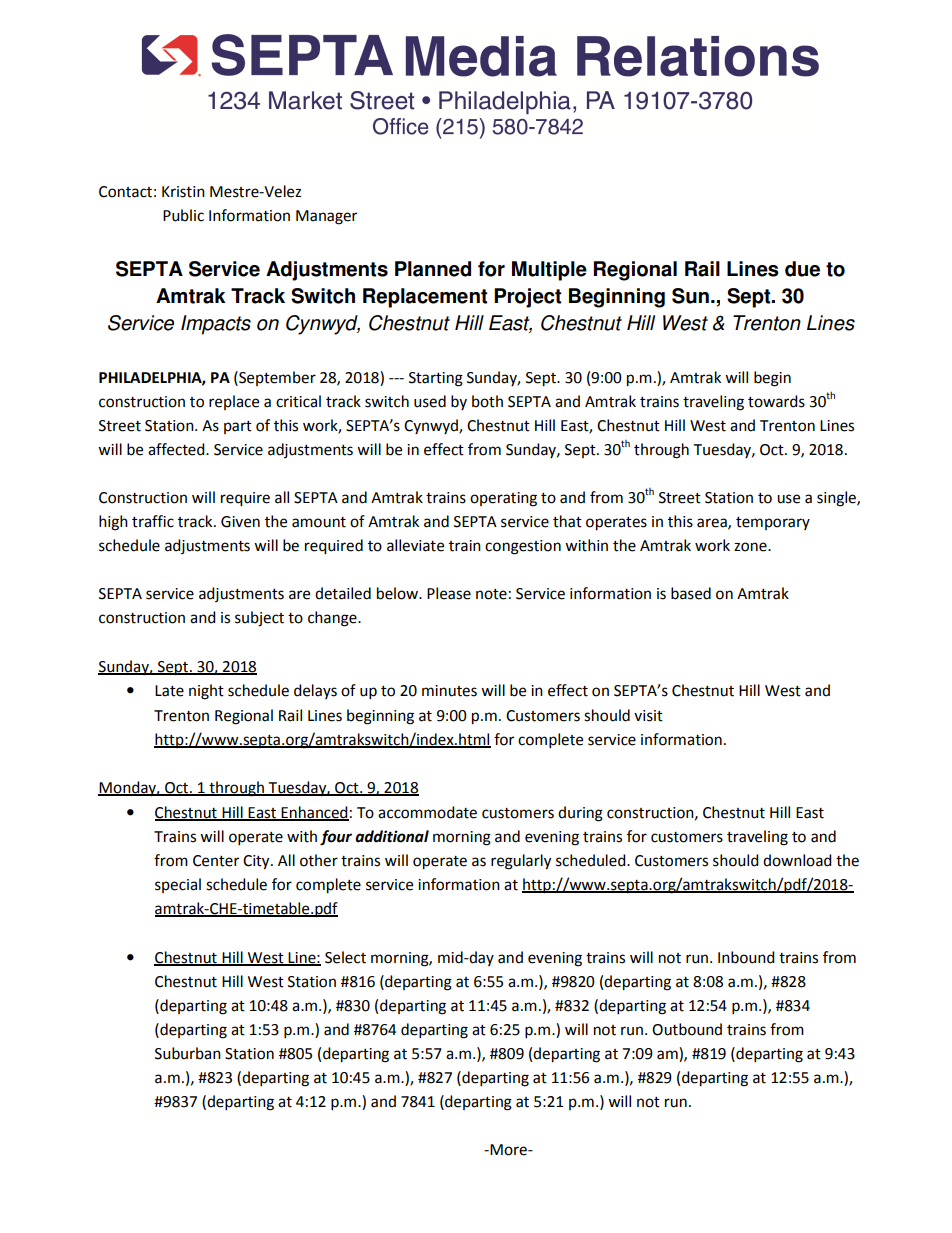 The width and height of the page is (952, 1233). What do you see at coordinates (216, 861) in the page?
I see `Center` at bounding box center [216, 861].
